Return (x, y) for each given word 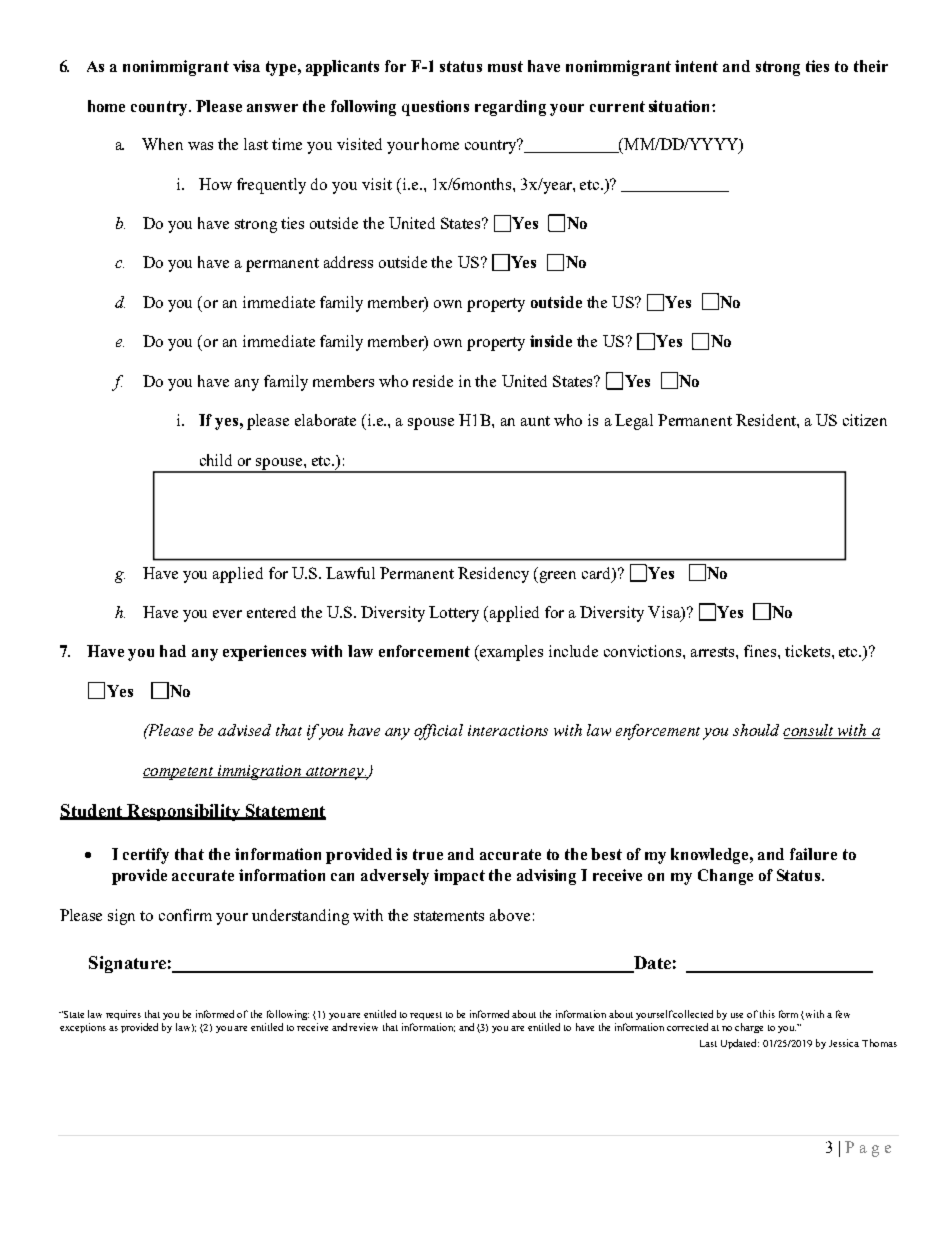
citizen (865, 420)
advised (244, 730)
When (162, 144)
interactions (508, 730)
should (756, 730)
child (216, 460)
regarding (510, 108)
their (871, 66)
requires (123, 1015)
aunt (535, 421)
